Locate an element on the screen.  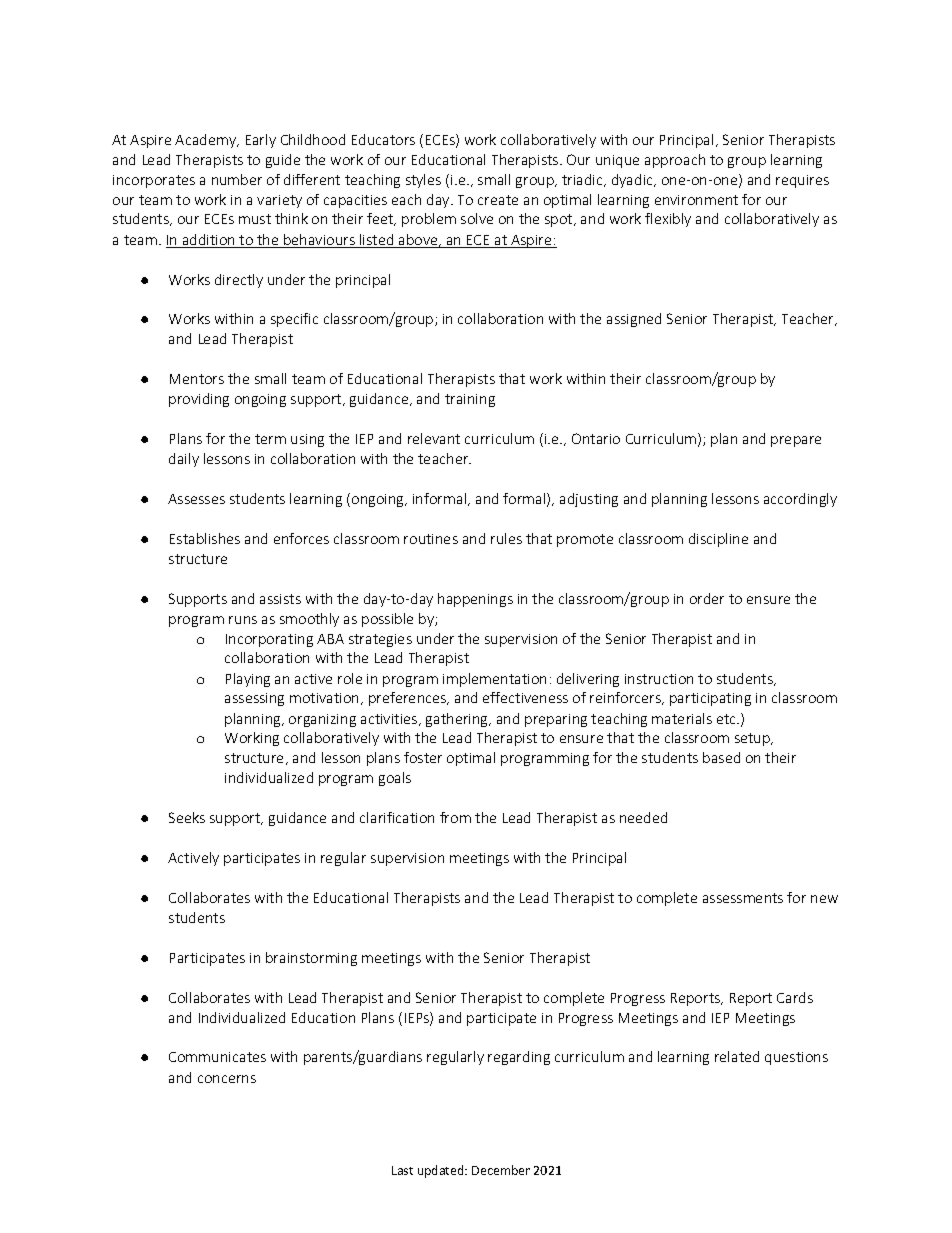
concerns is located at coordinates (227, 1079).
